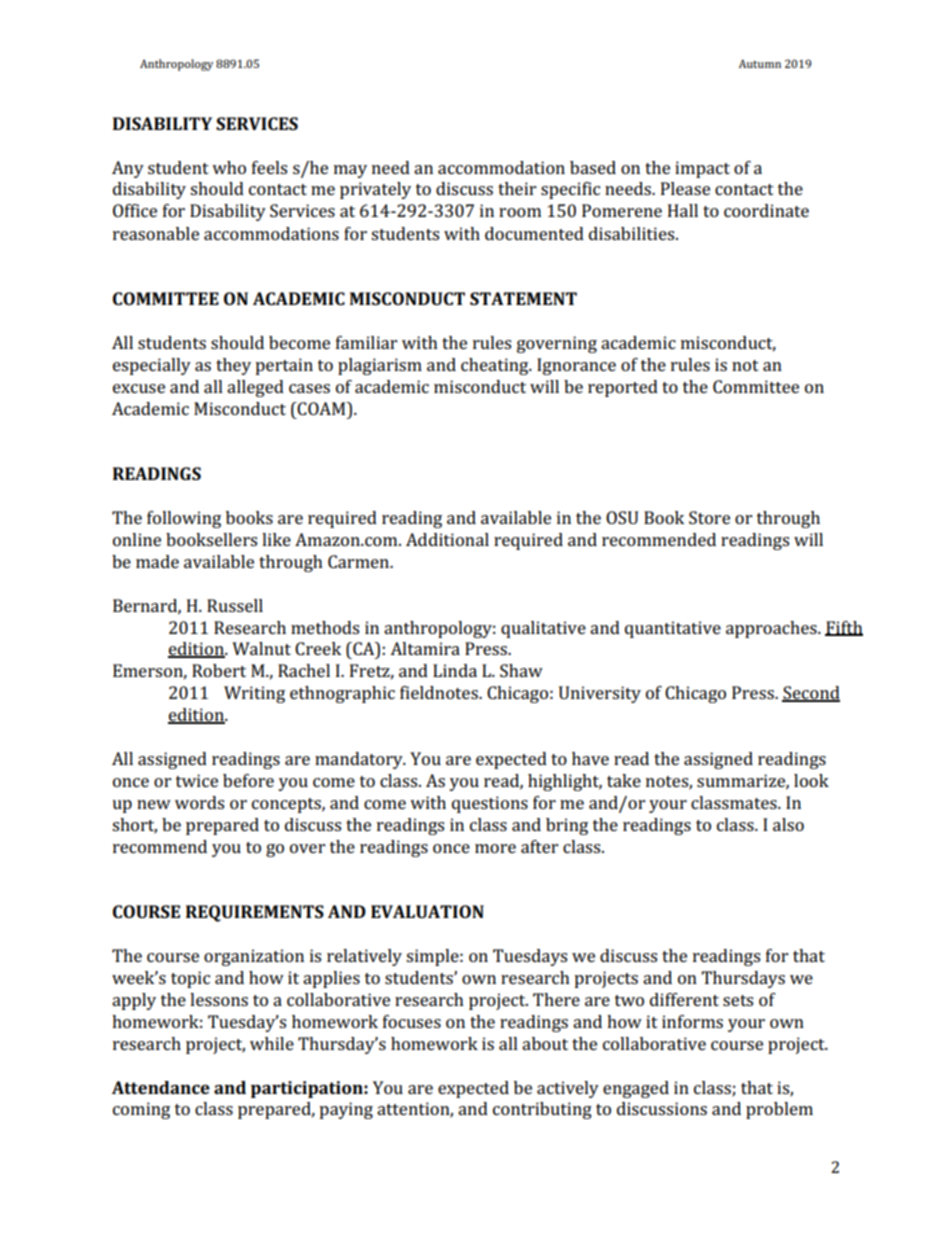 Image resolution: width=952 pixels, height=1233 pixels. What do you see at coordinates (709, 517) in the page?
I see `Store` at bounding box center [709, 517].
